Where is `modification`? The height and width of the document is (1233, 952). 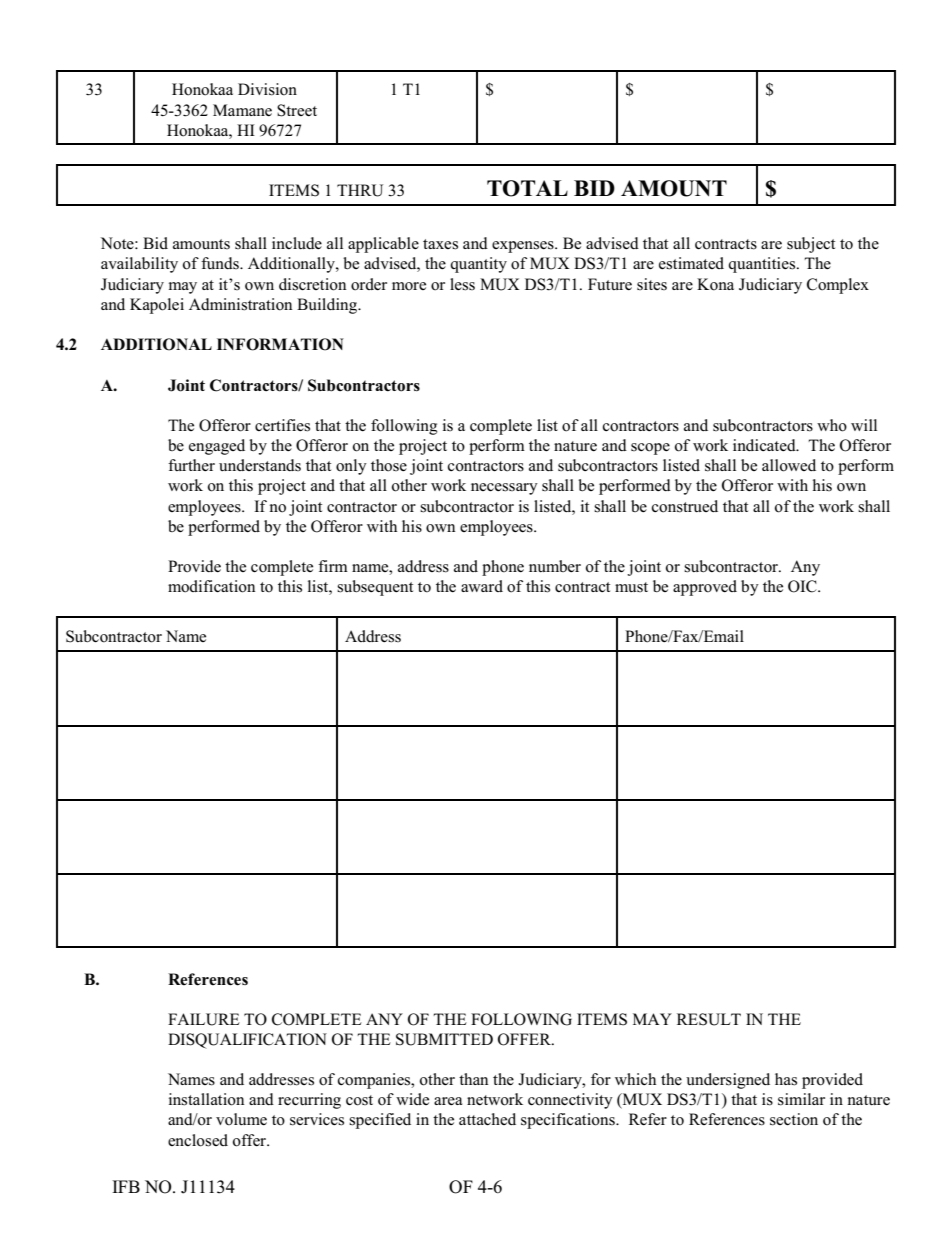
modification is located at coordinates (211, 586).
